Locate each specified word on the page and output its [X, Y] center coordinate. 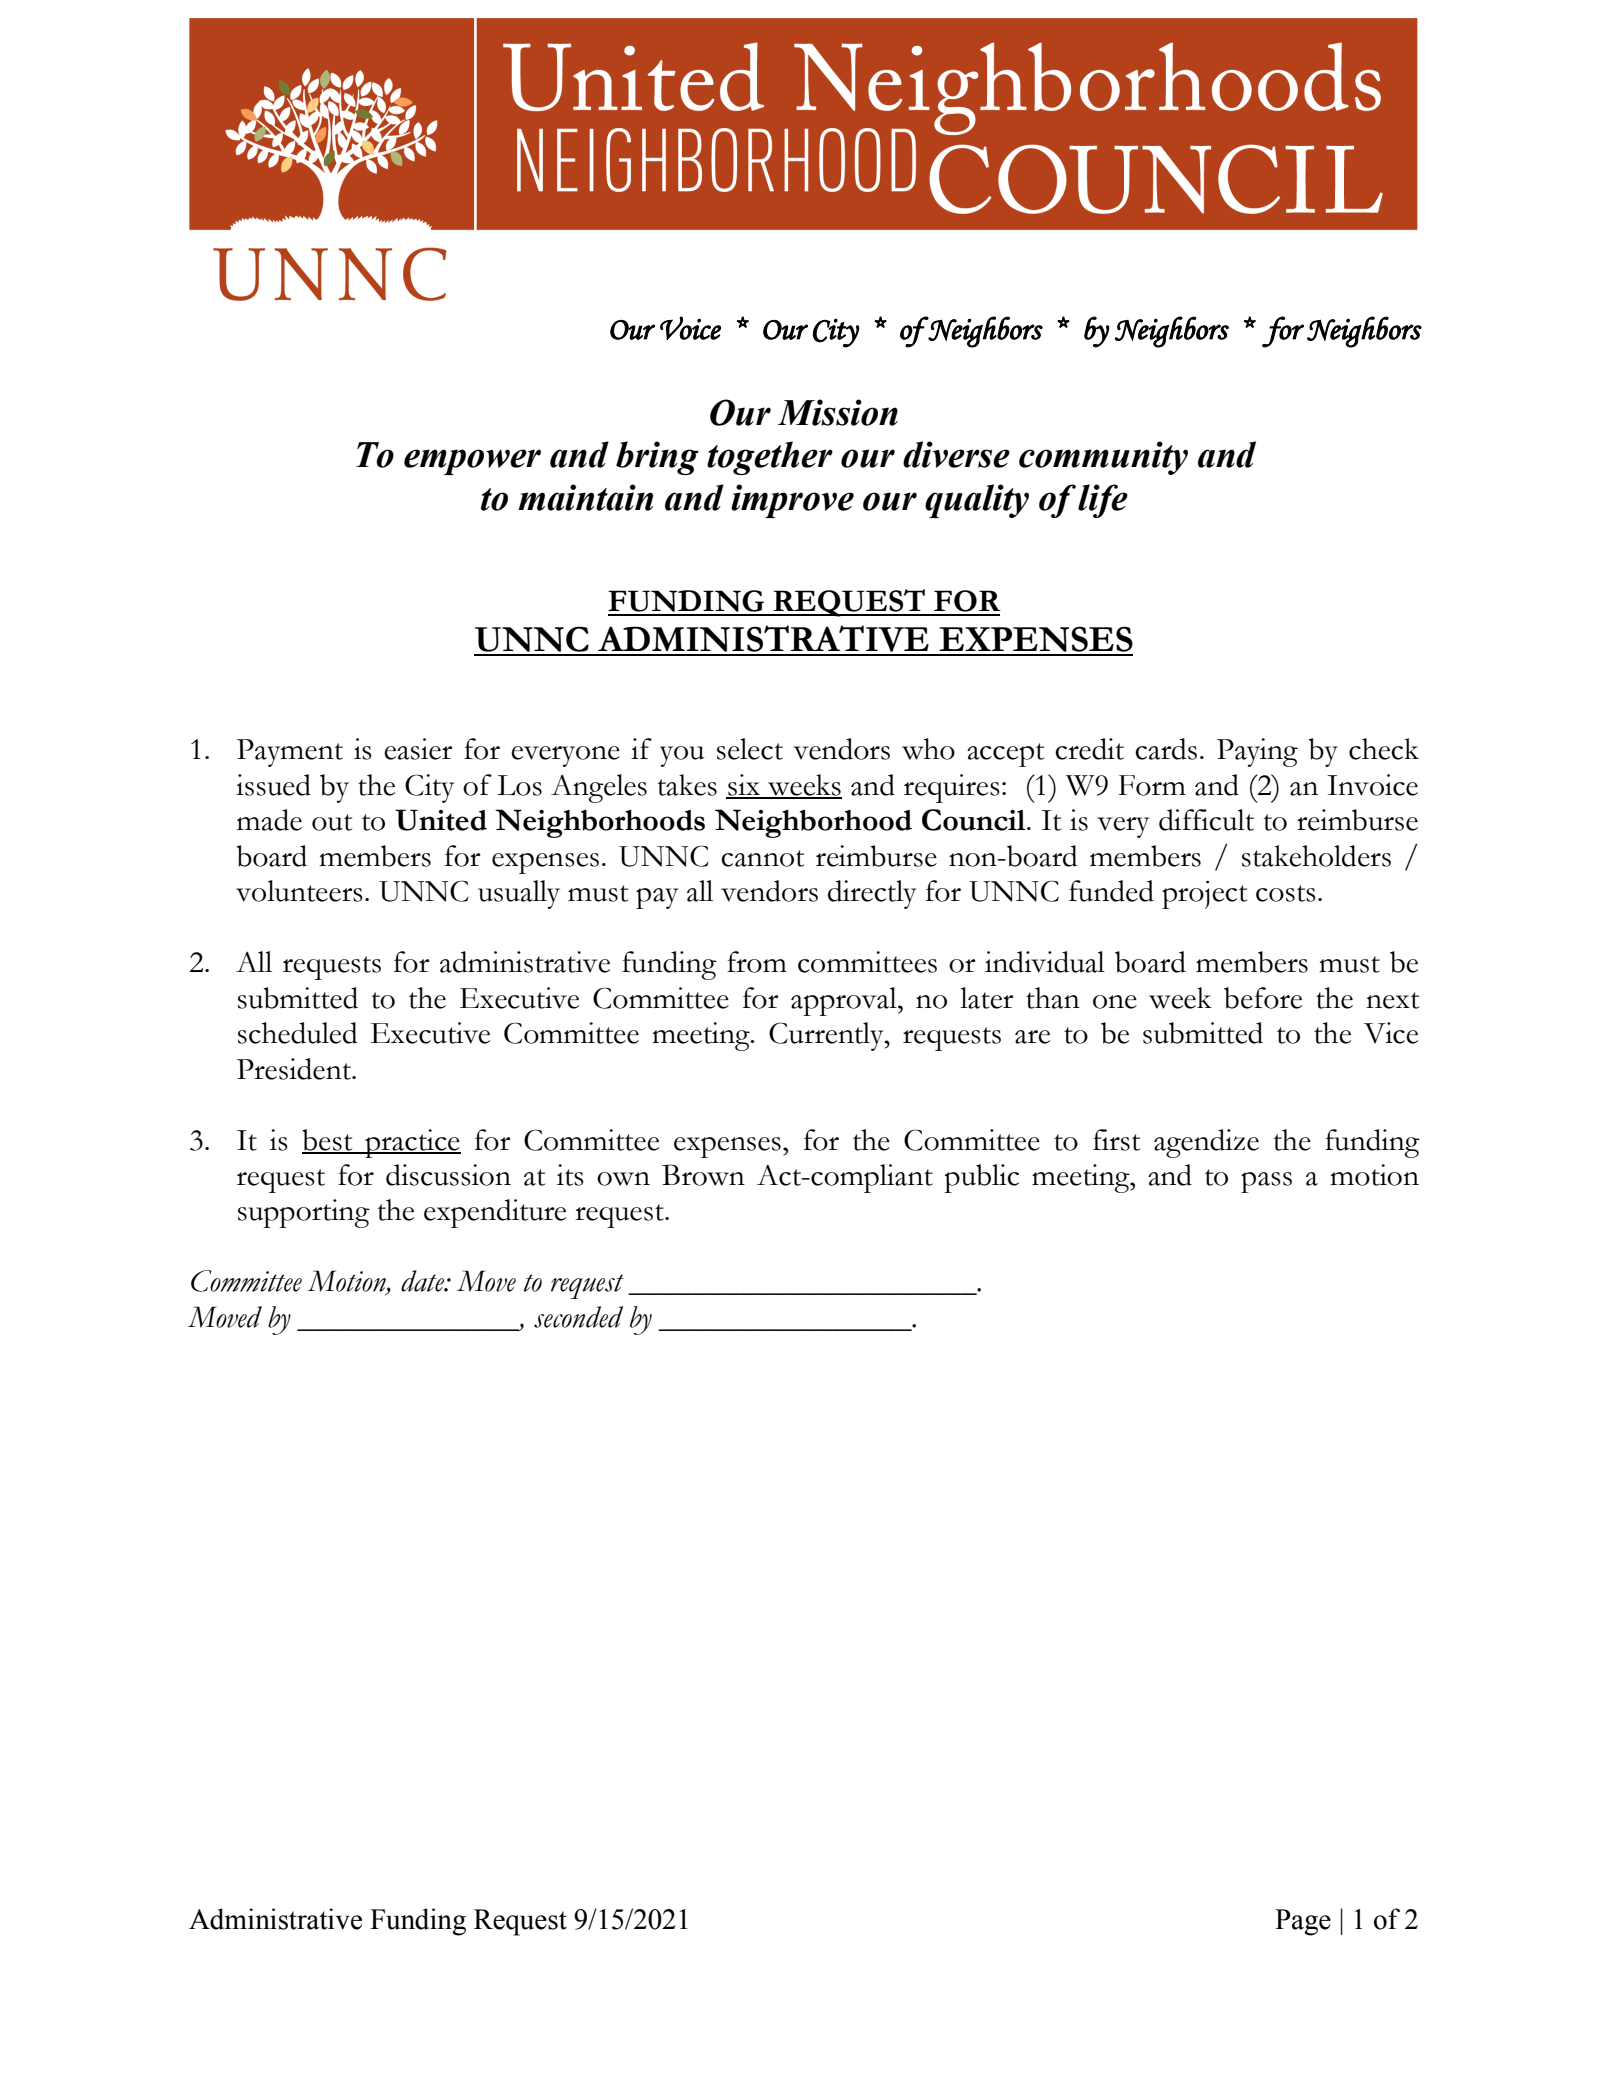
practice [412, 1143]
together [770, 458]
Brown [703, 1175]
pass [1266, 1182]
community [1103, 458]
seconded [578, 1317]
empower [472, 462]
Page [1303, 1922]
